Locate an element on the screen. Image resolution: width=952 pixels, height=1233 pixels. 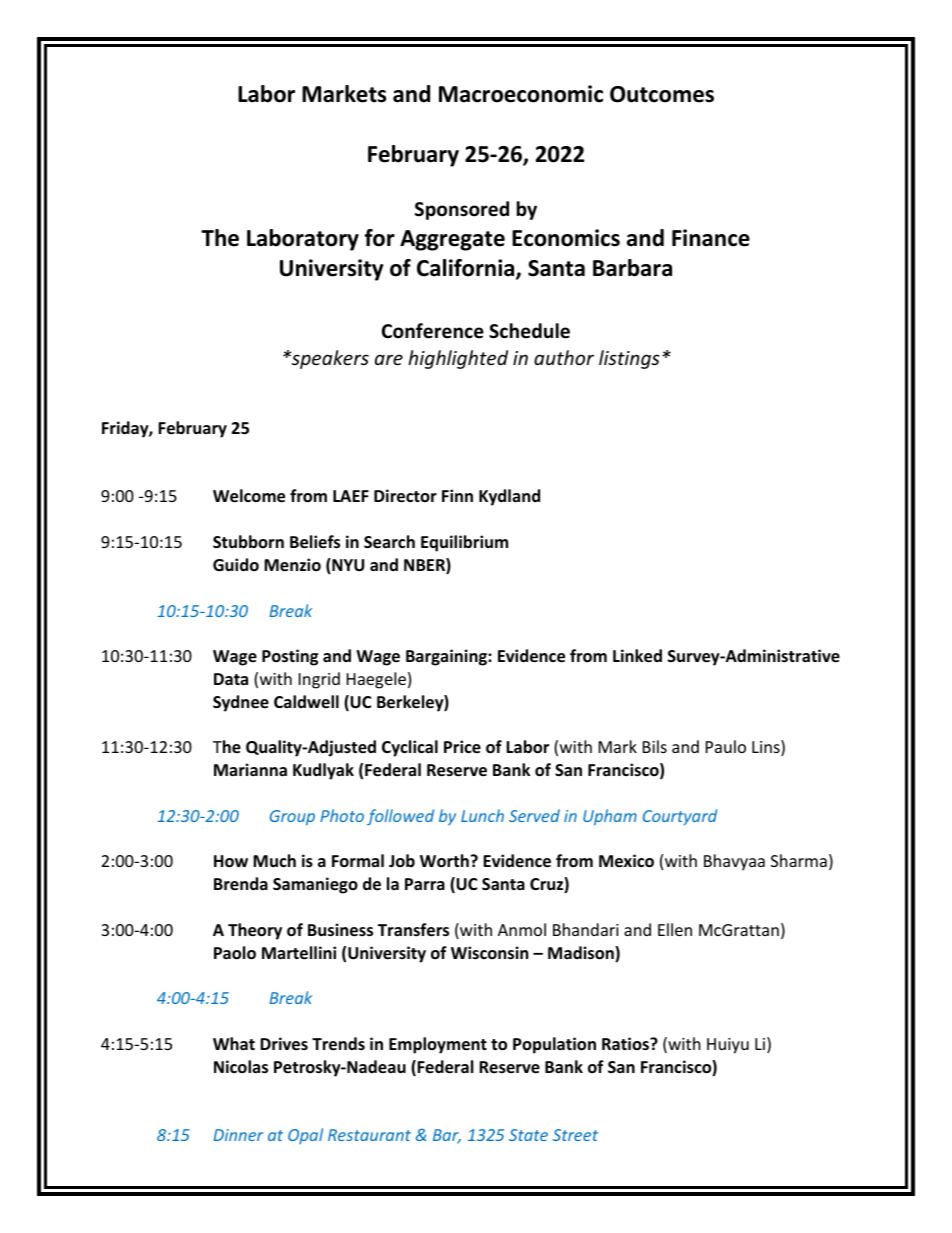
Bargaining is located at coordinates (447, 657).
